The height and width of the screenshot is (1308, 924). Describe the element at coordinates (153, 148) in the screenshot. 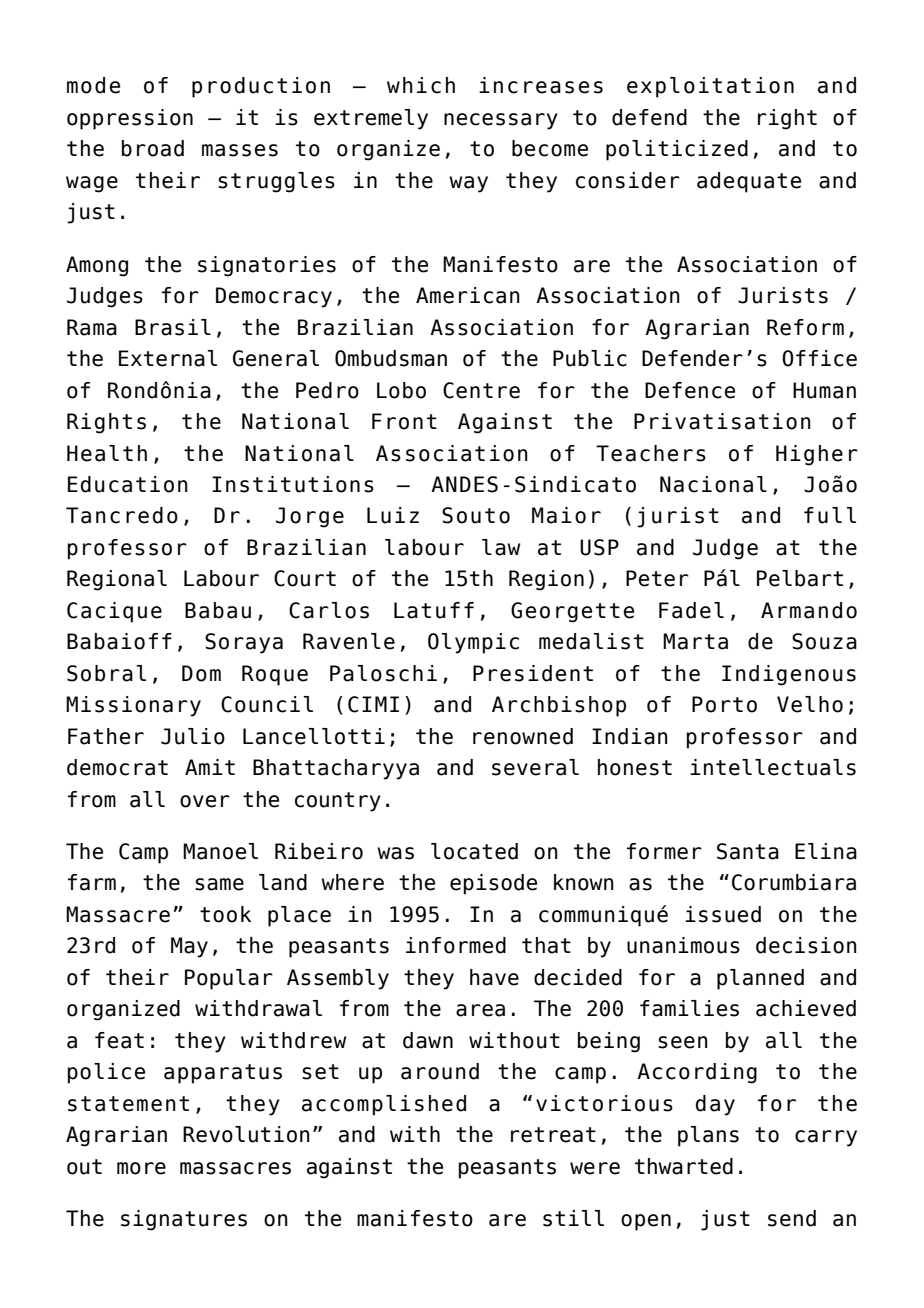

I see `broad` at that location.
